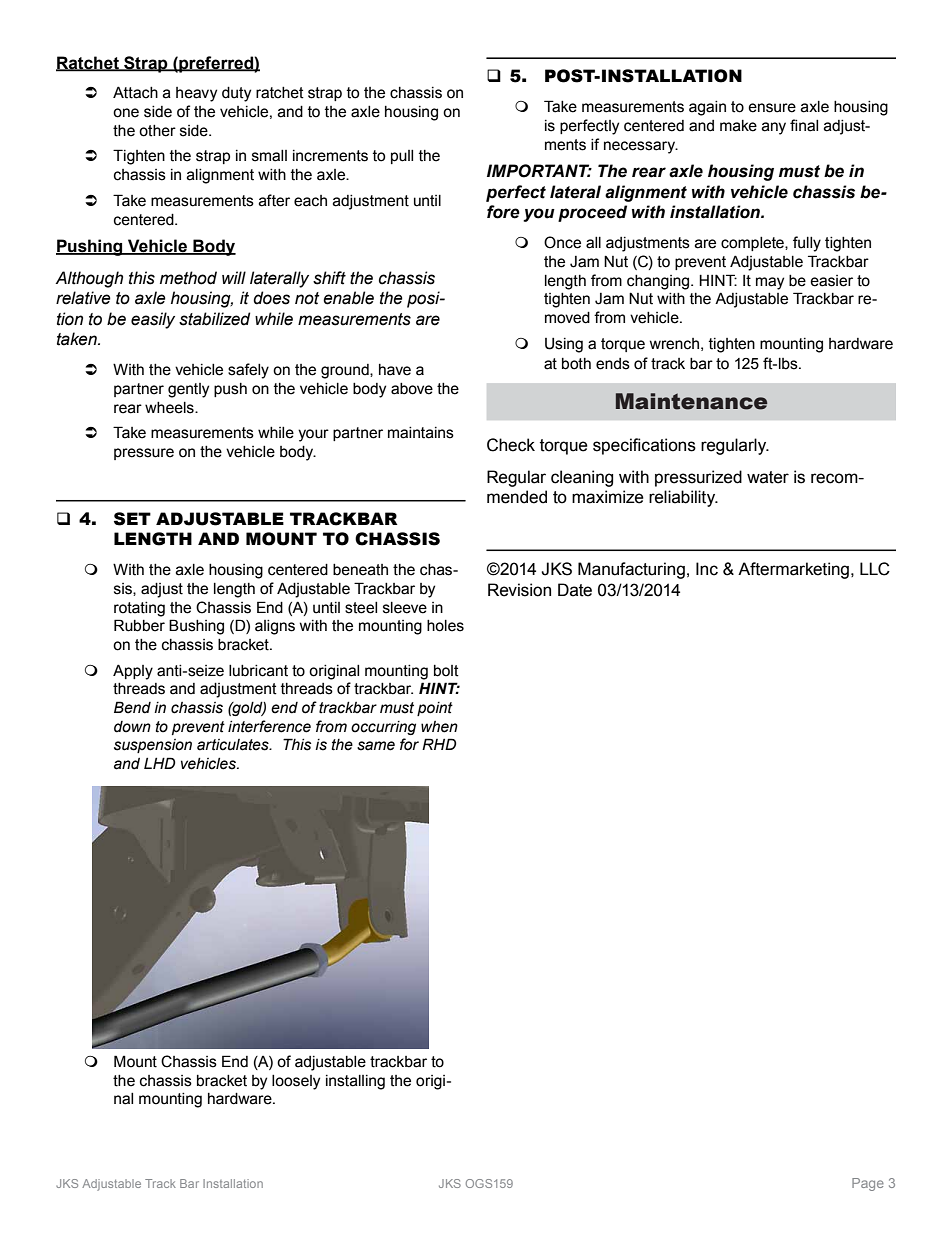 Image resolution: width=952 pixels, height=1233 pixels. Describe the element at coordinates (296, 1082) in the screenshot. I see `loosely` at that location.
